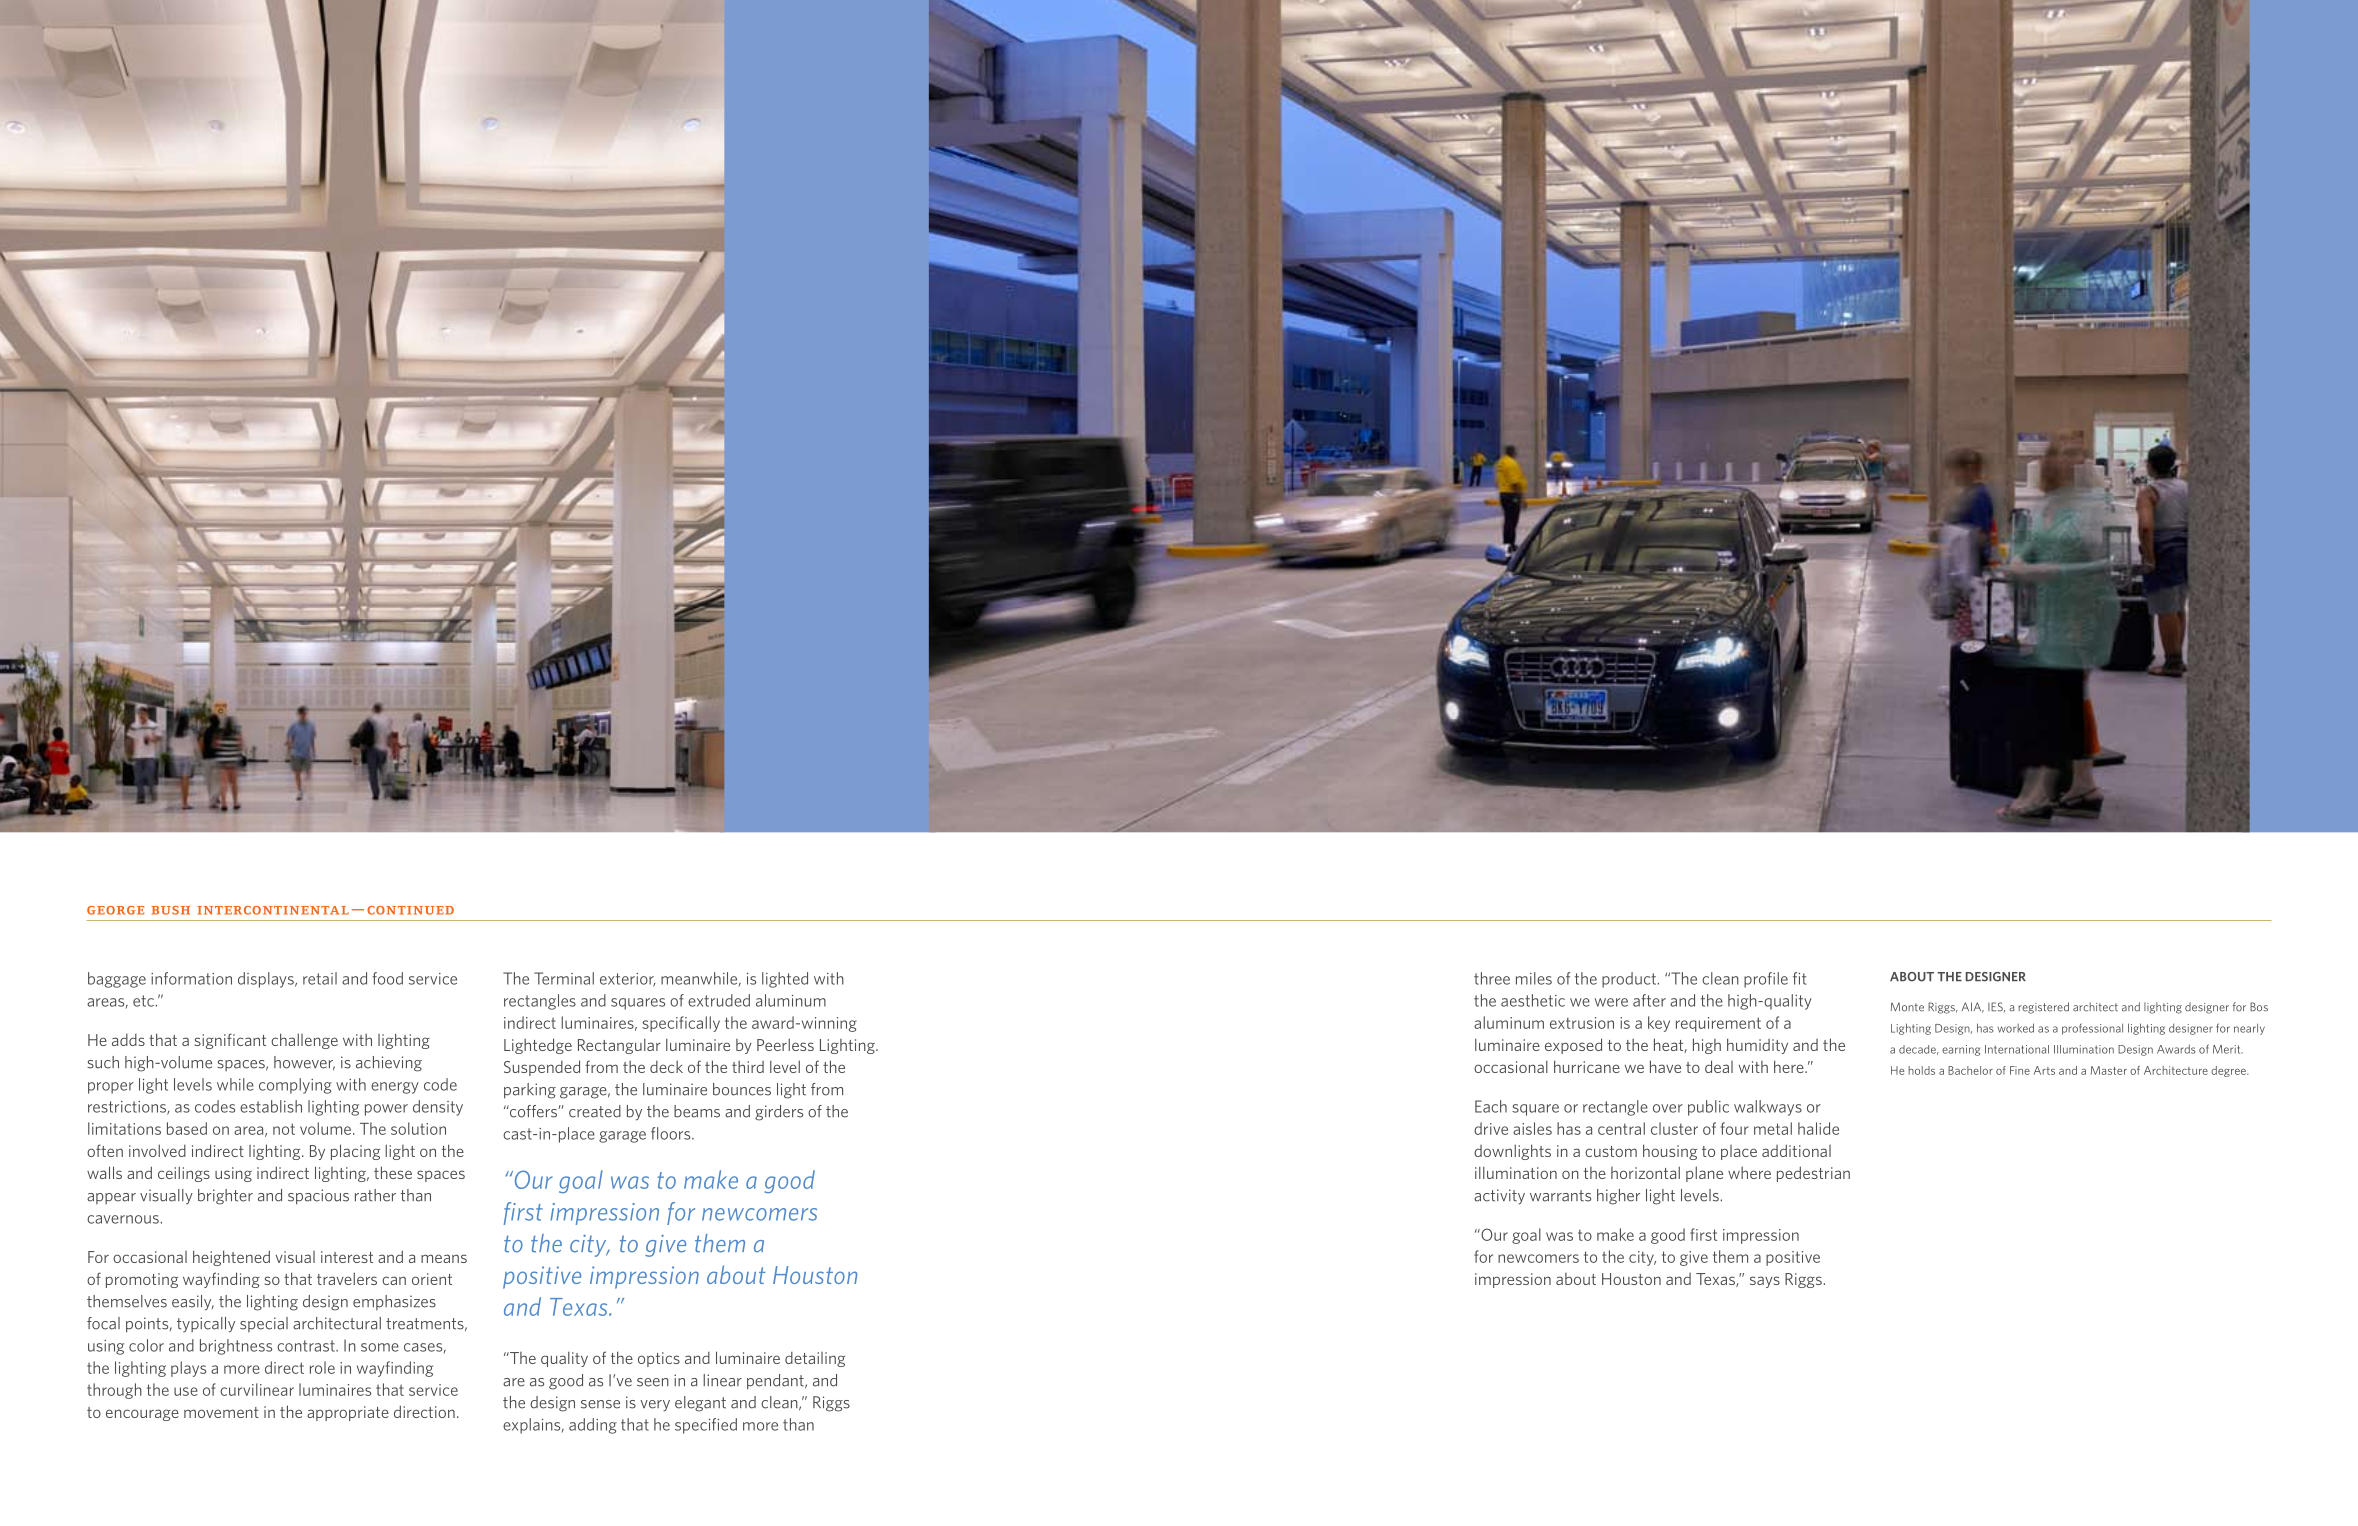 Image resolution: width=2358 pixels, height=1526 pixels. What do you see at coordinates (1813, 1174) in the image?
I see `pedestrian` at bounding box center [1813, 1174].
